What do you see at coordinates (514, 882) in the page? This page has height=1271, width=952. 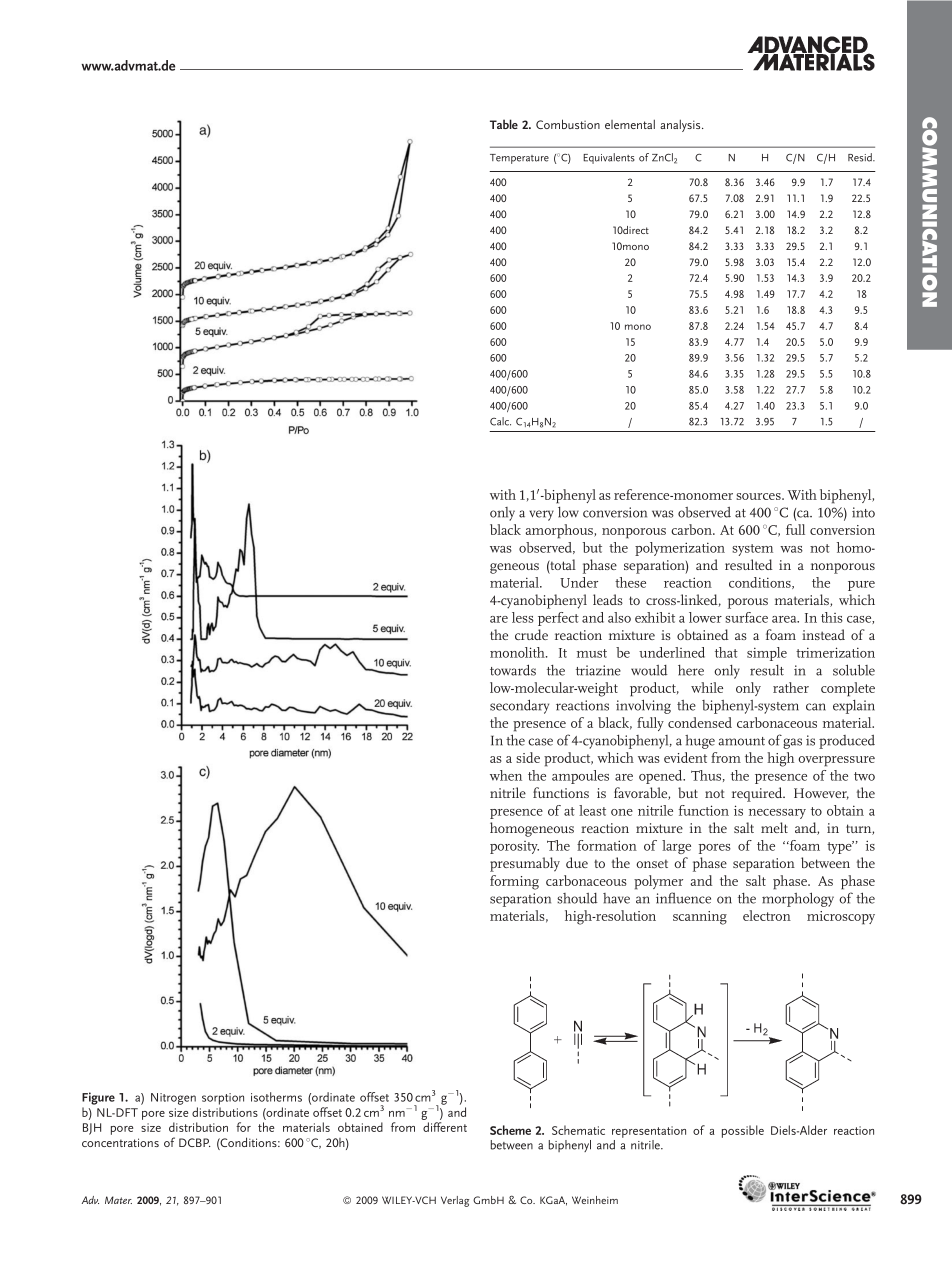 I see `forming` at bounding box center [514, 882].
